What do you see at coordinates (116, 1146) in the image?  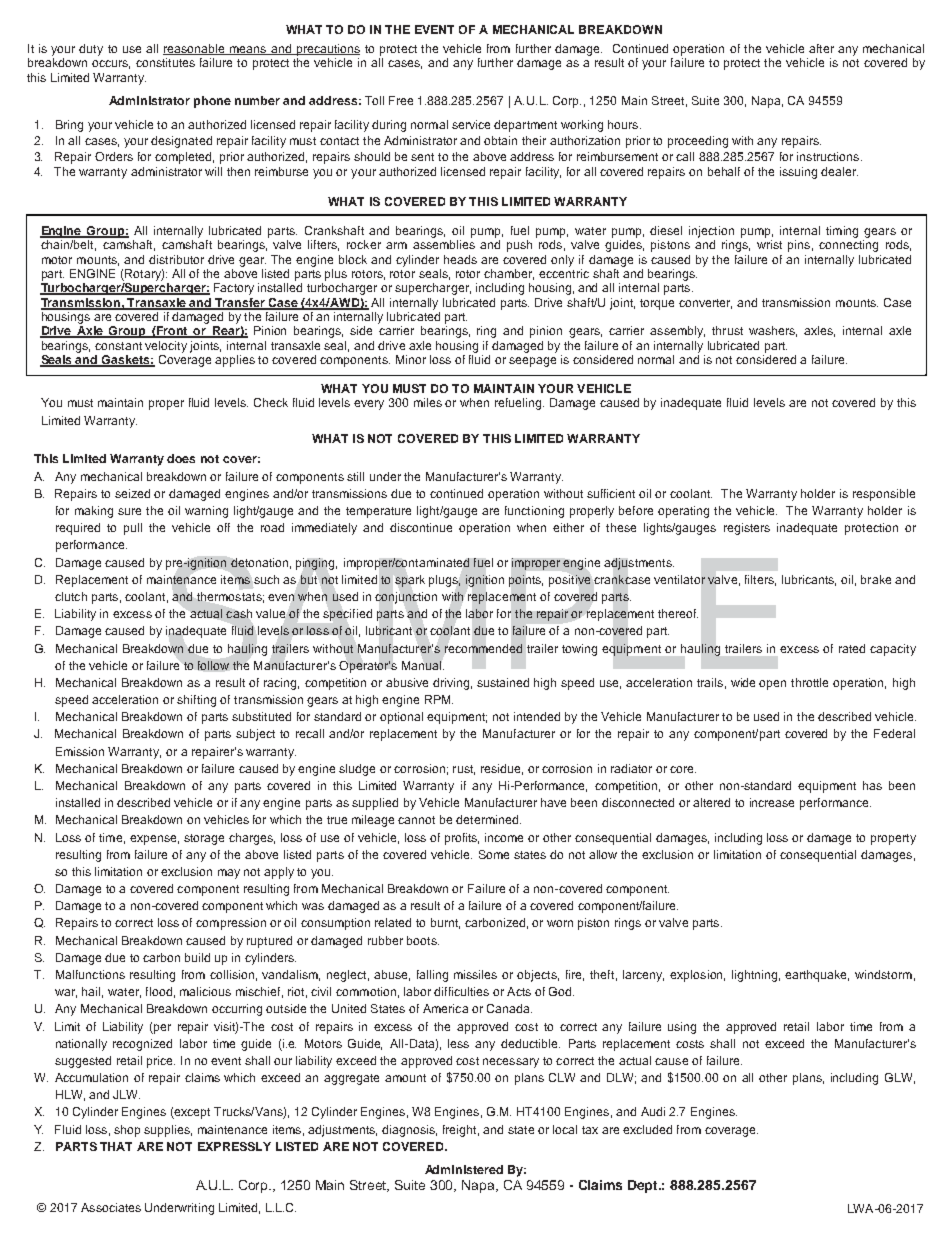 I see `THAT` at bounding box center [116, 1146].
